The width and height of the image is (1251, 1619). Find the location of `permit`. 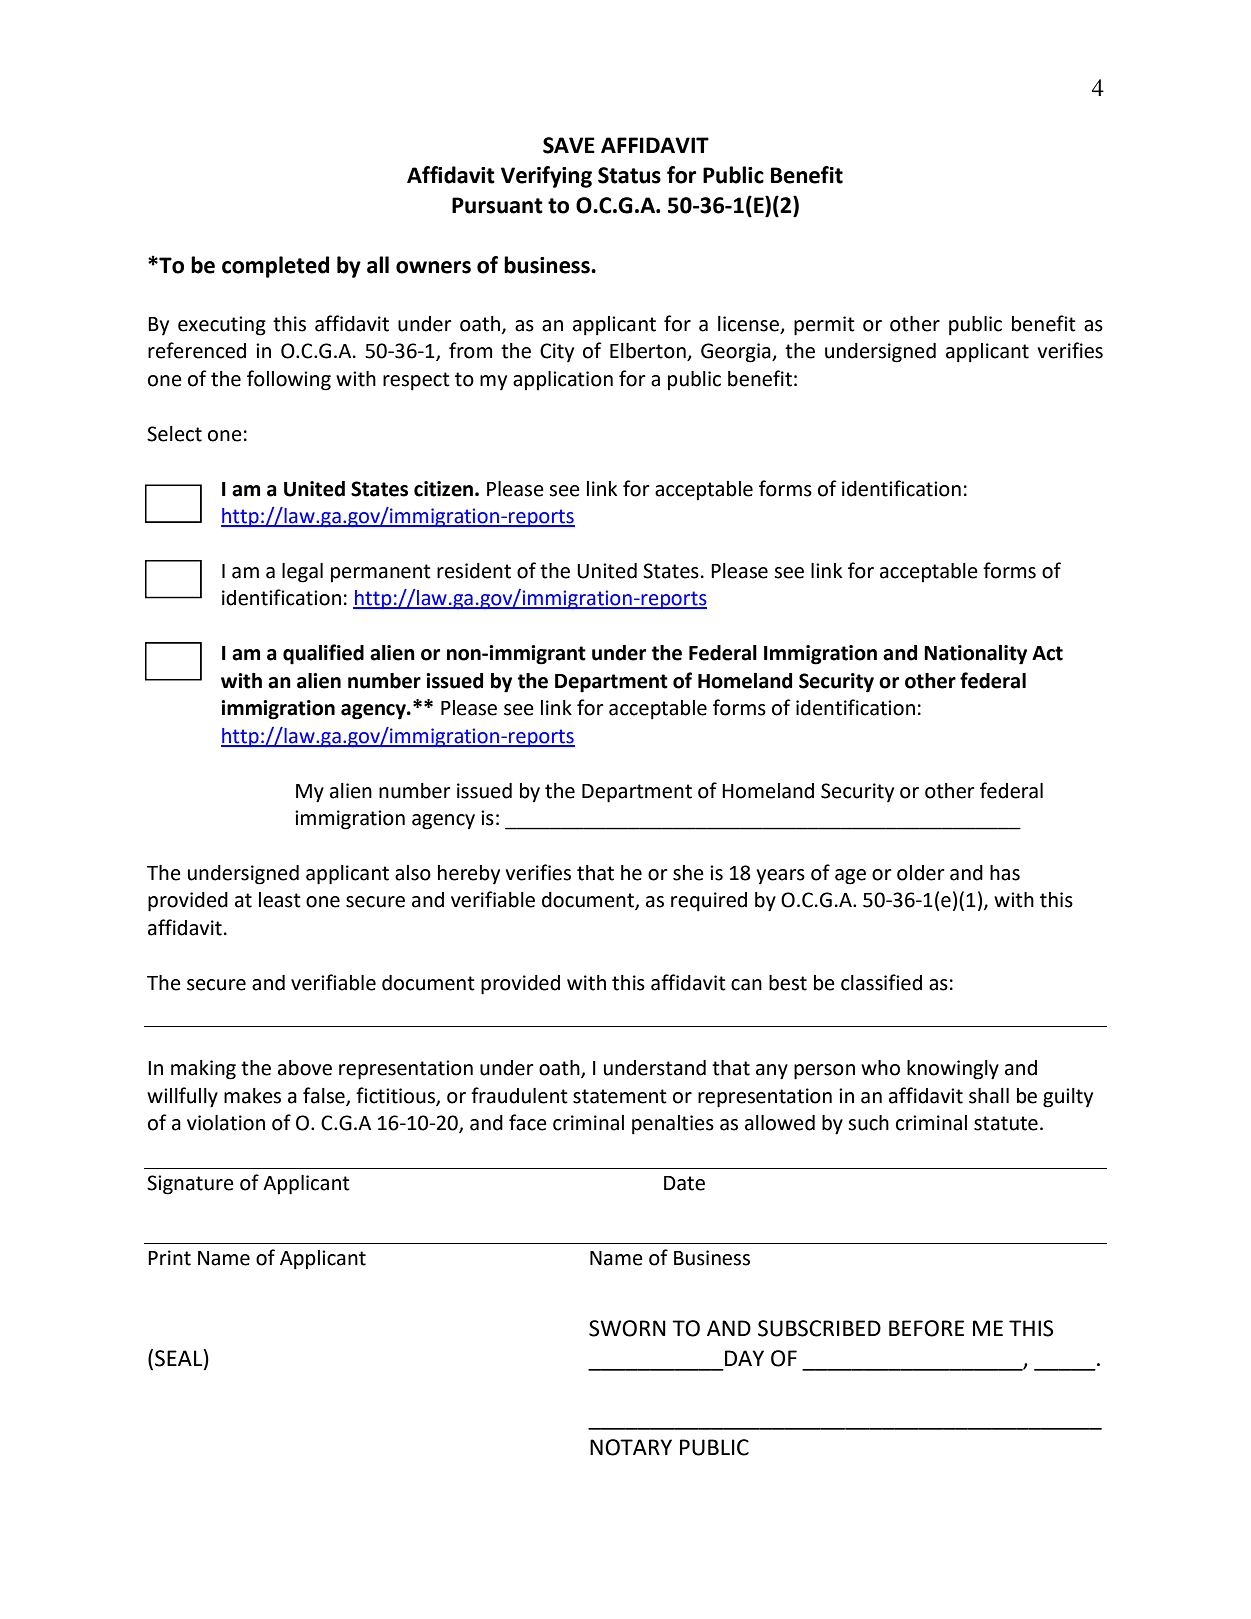

permit is located at coordinates (824, 326).
